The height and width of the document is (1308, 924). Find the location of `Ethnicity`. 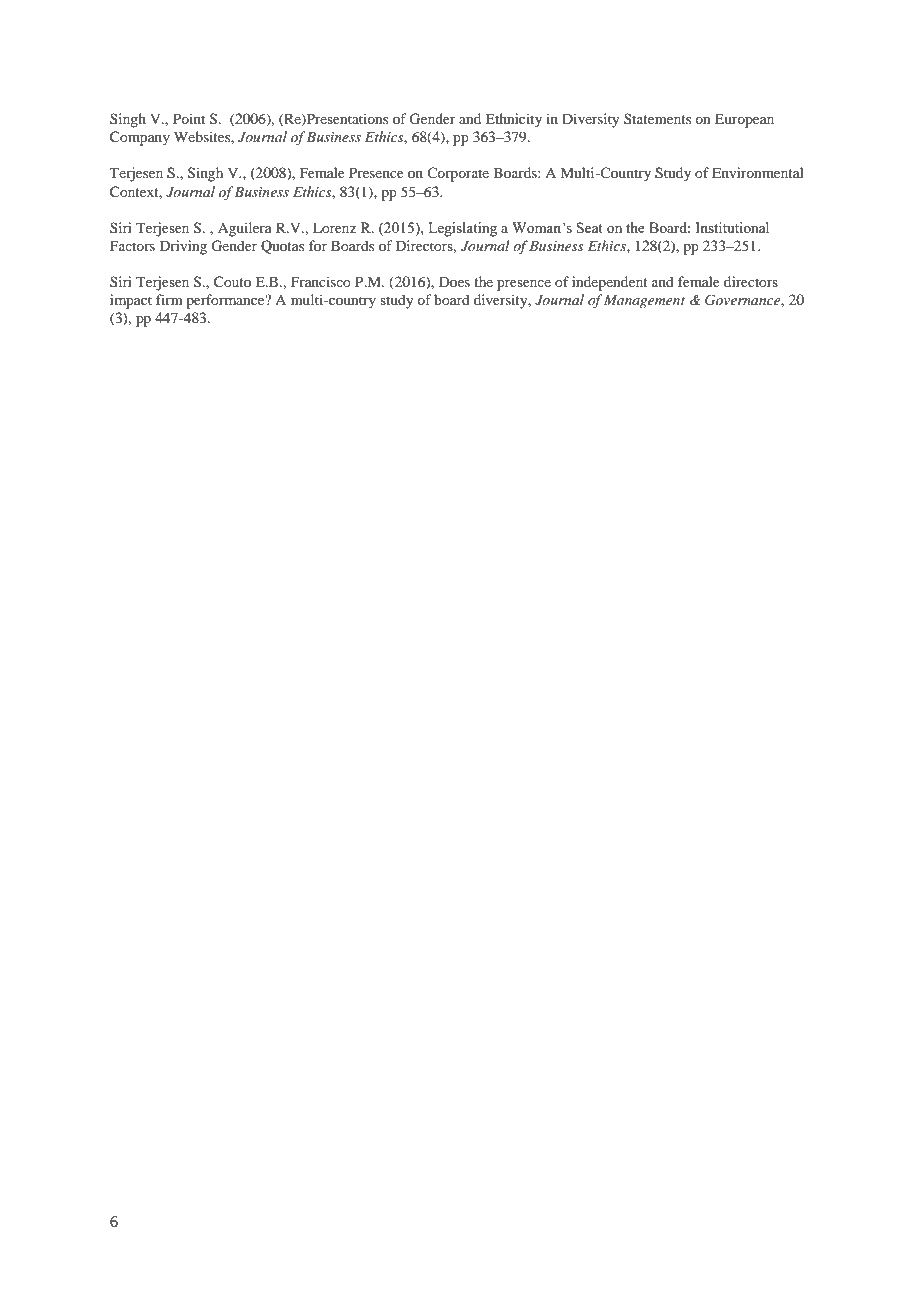

Ethnicity is located at coordinates (513, 120).
